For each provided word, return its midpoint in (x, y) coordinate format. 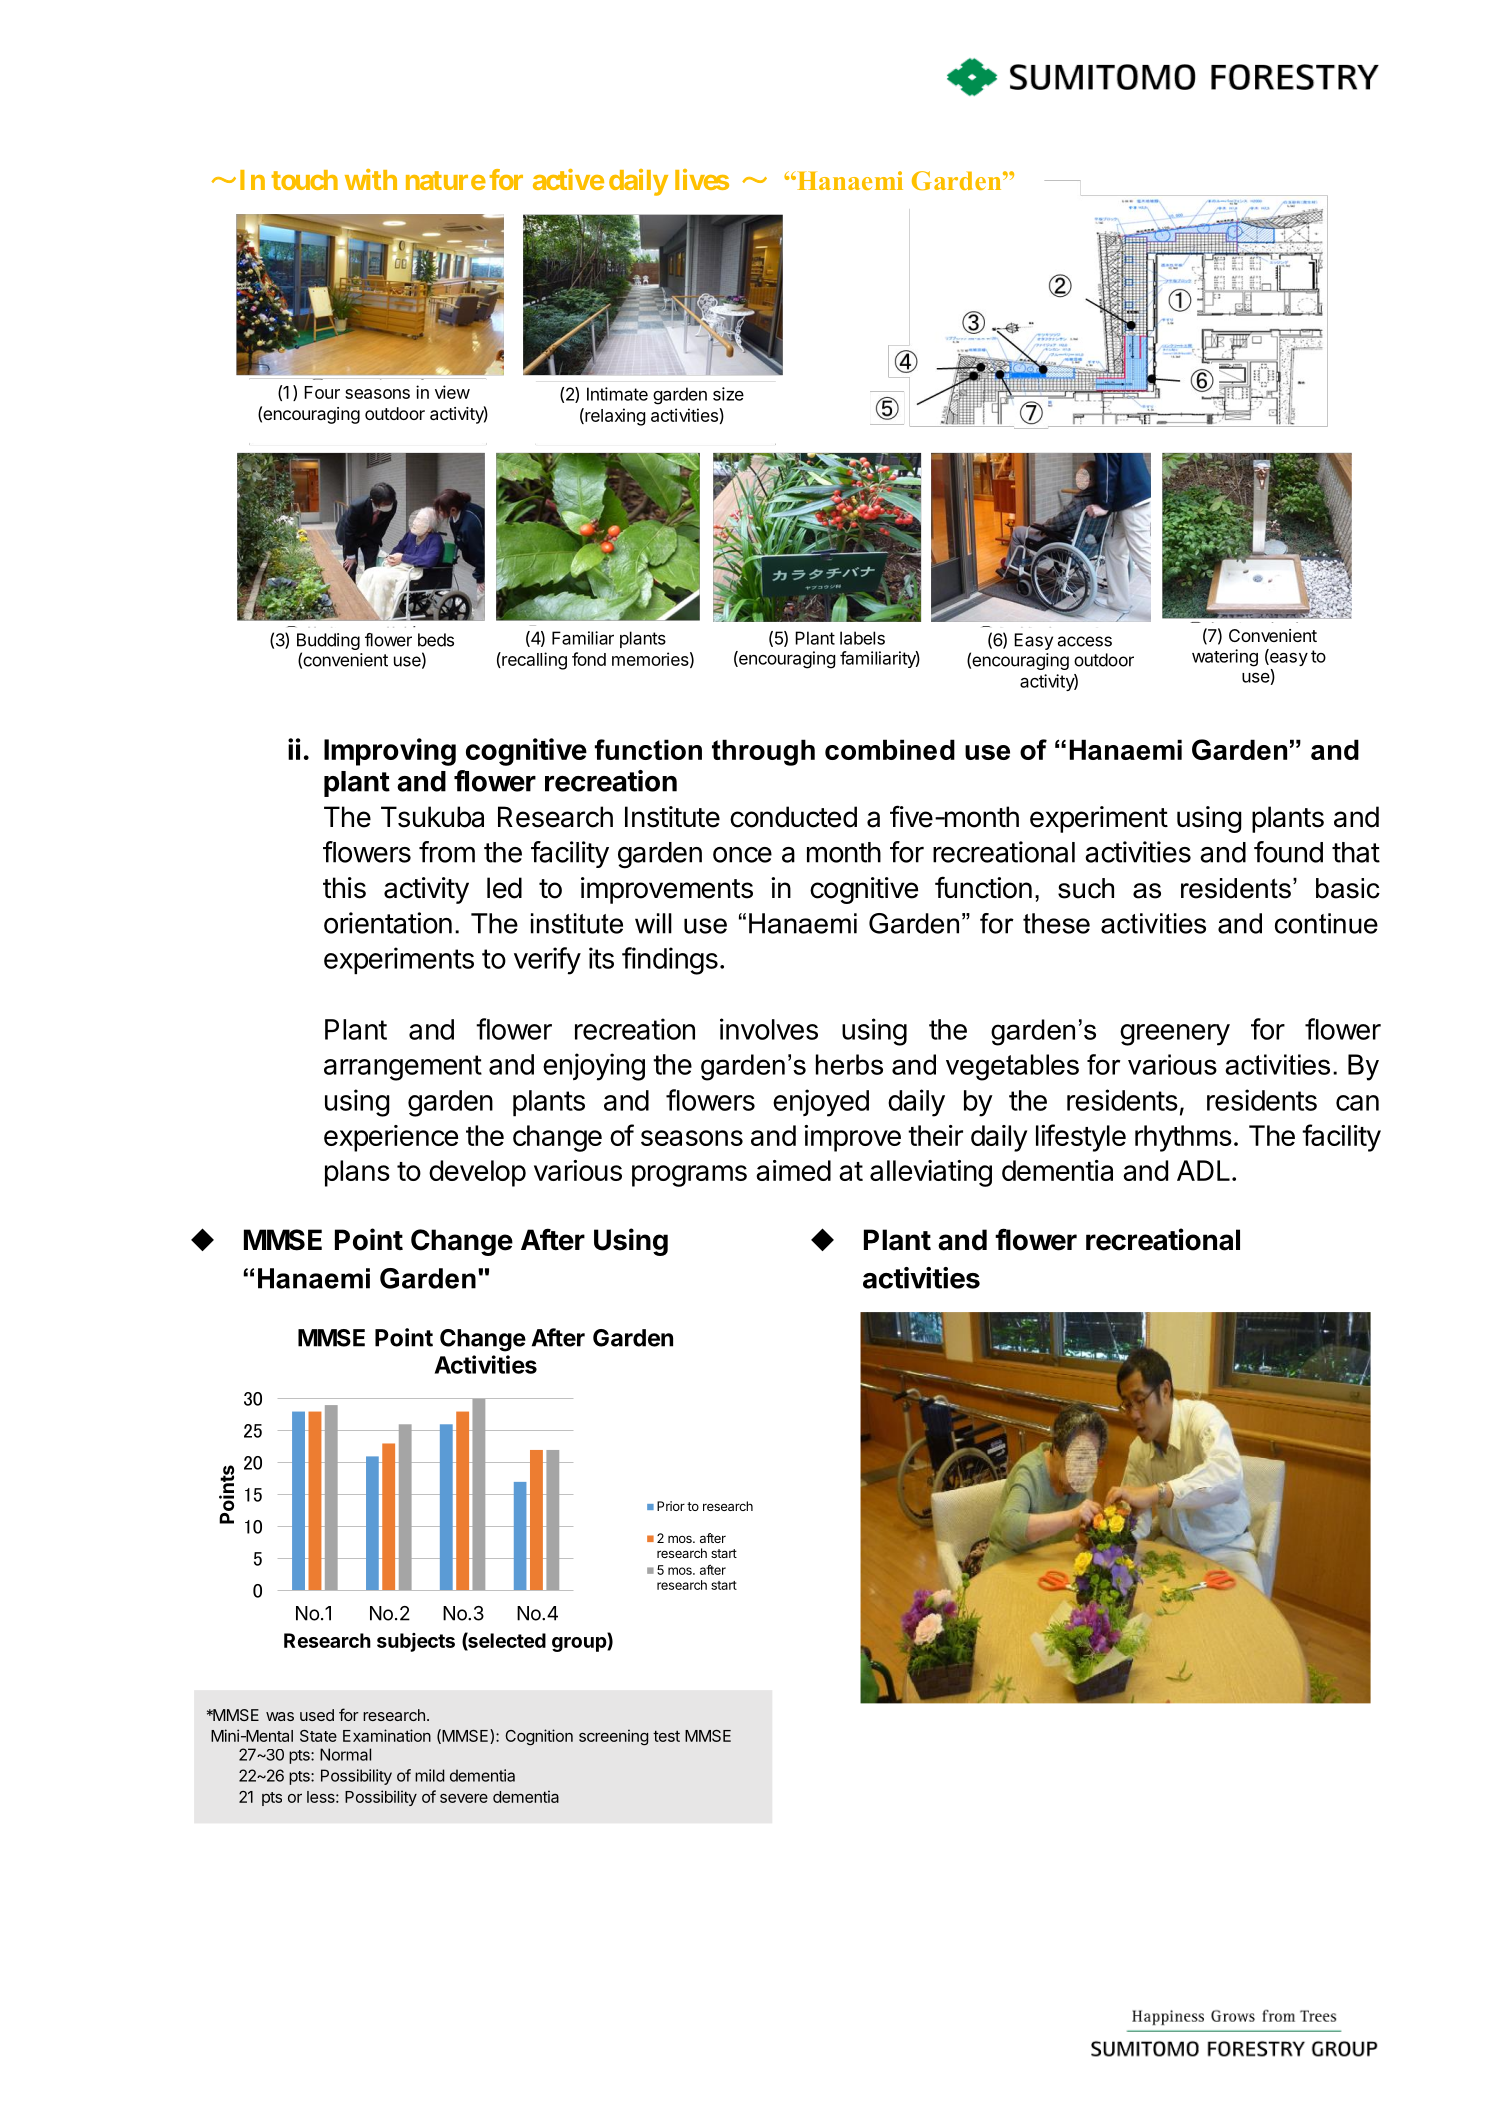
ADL (1205, 1170)
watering (1225, 658)
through (763, 752)
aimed (793, 1170)
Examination (387, 1735)
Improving (390, 752)
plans (357, 1173)
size (728, 394)
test (666, 1736)
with (371, 179)
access (1085, 641)
